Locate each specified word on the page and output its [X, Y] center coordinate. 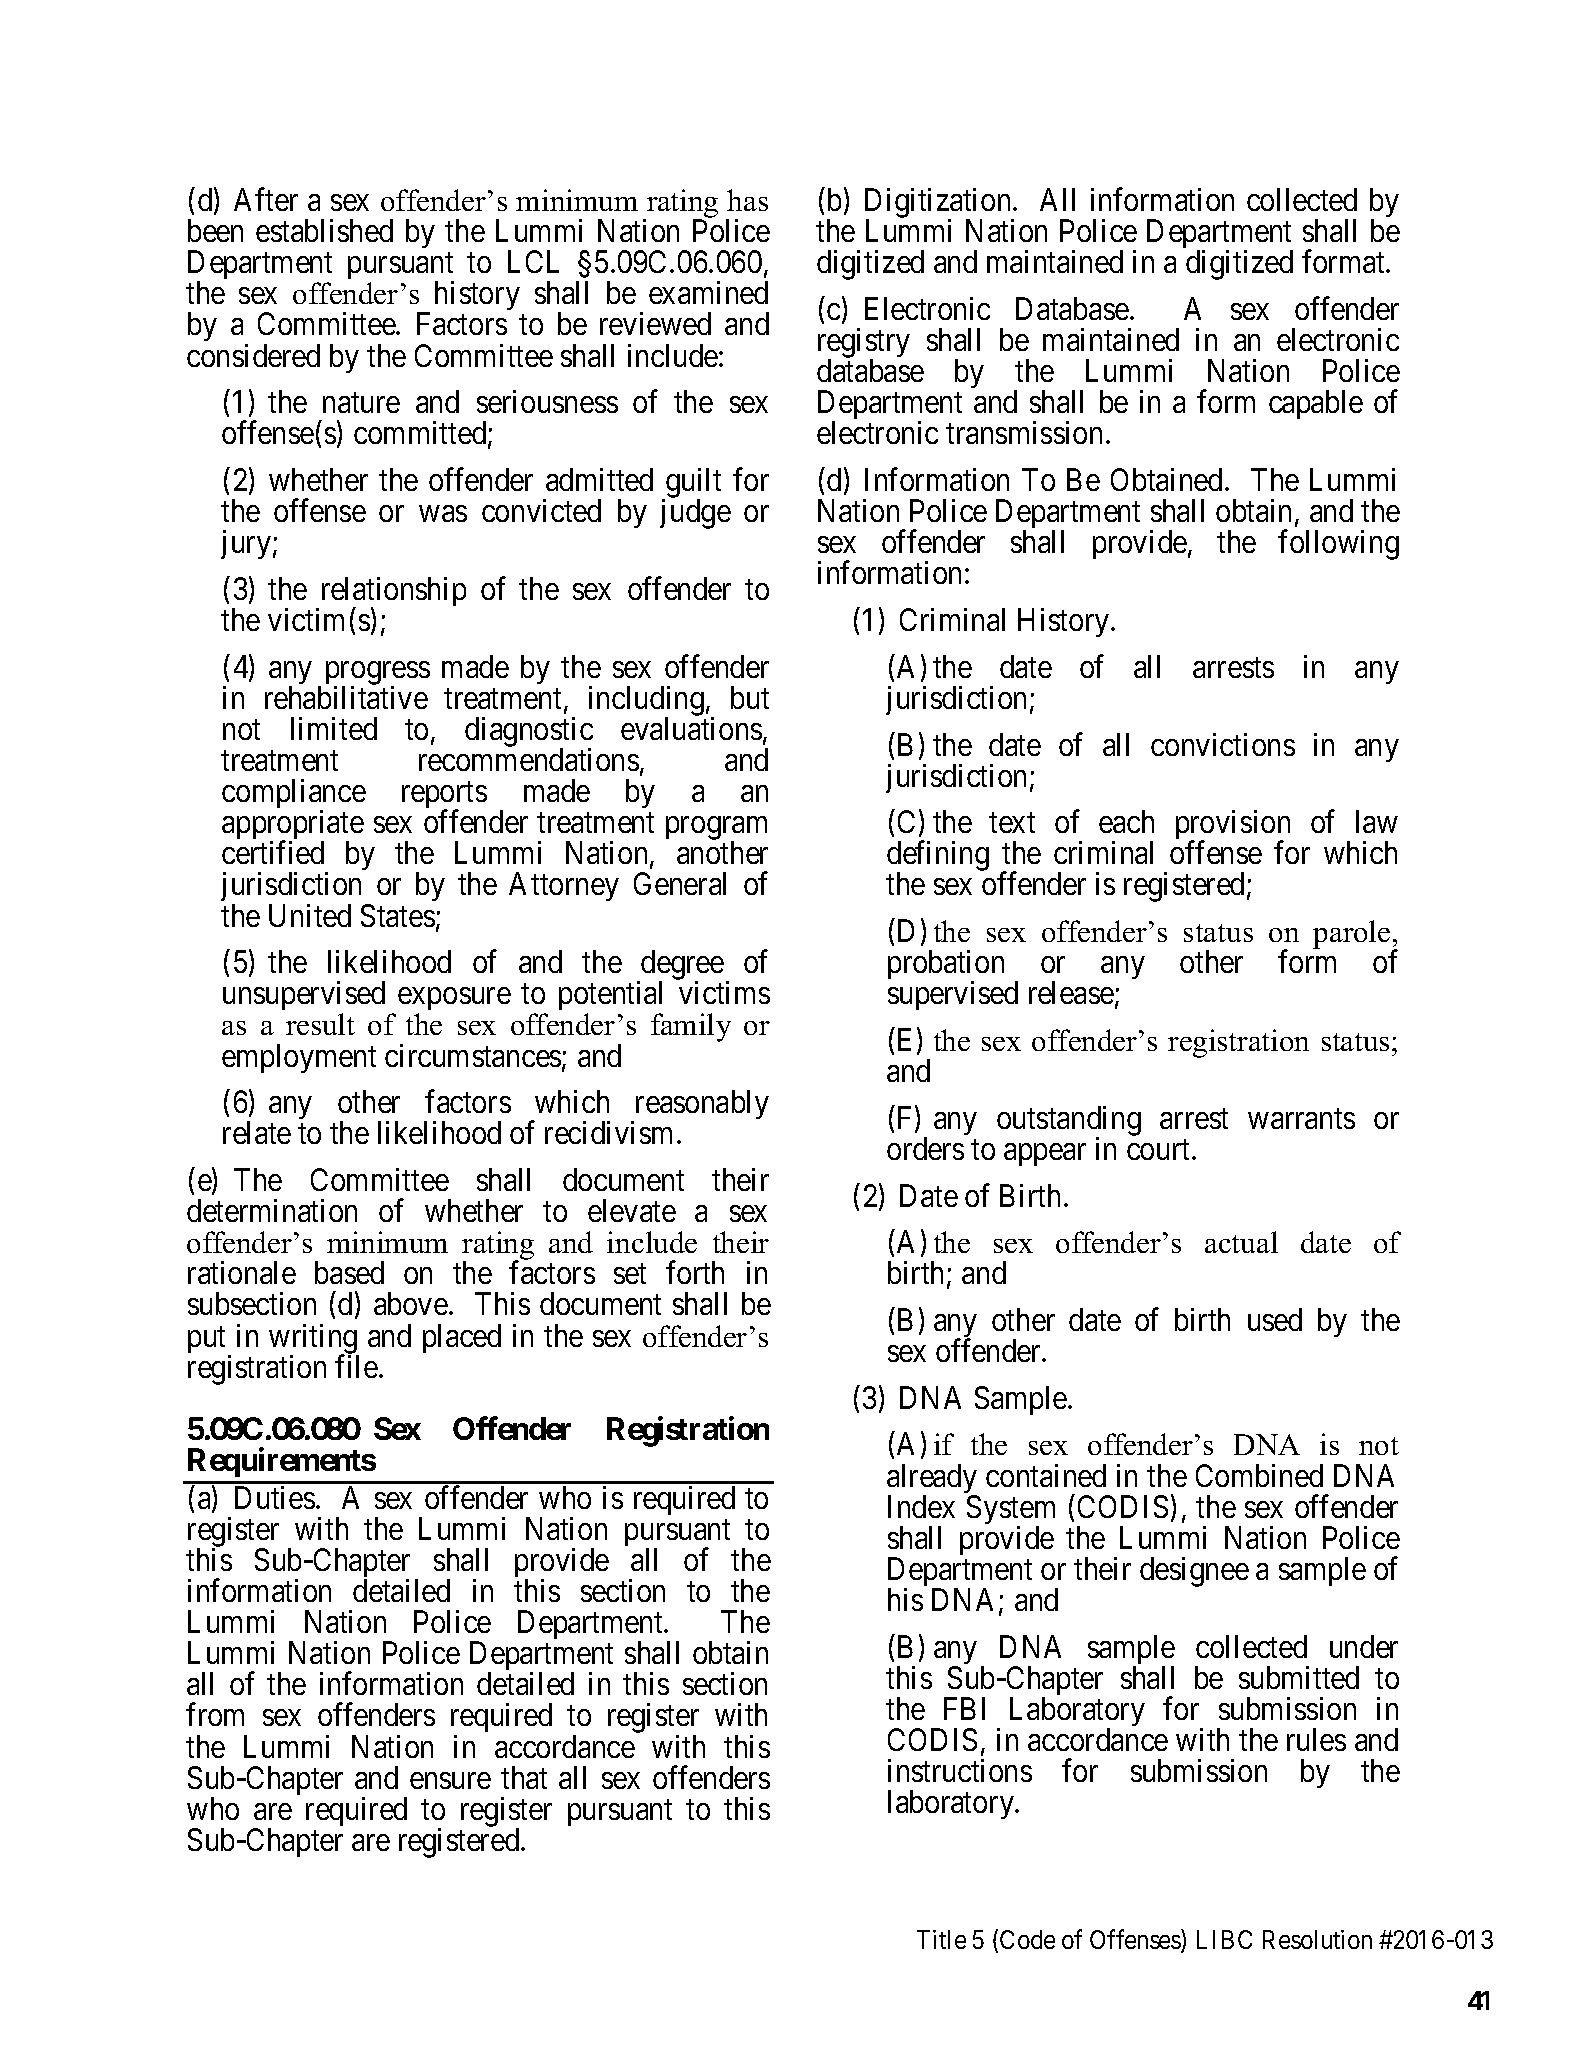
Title [941, 1939]
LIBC [1224, 1939]
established [324, 230]
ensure [450, 1780]
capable [1316, 404]
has [747, 200]
